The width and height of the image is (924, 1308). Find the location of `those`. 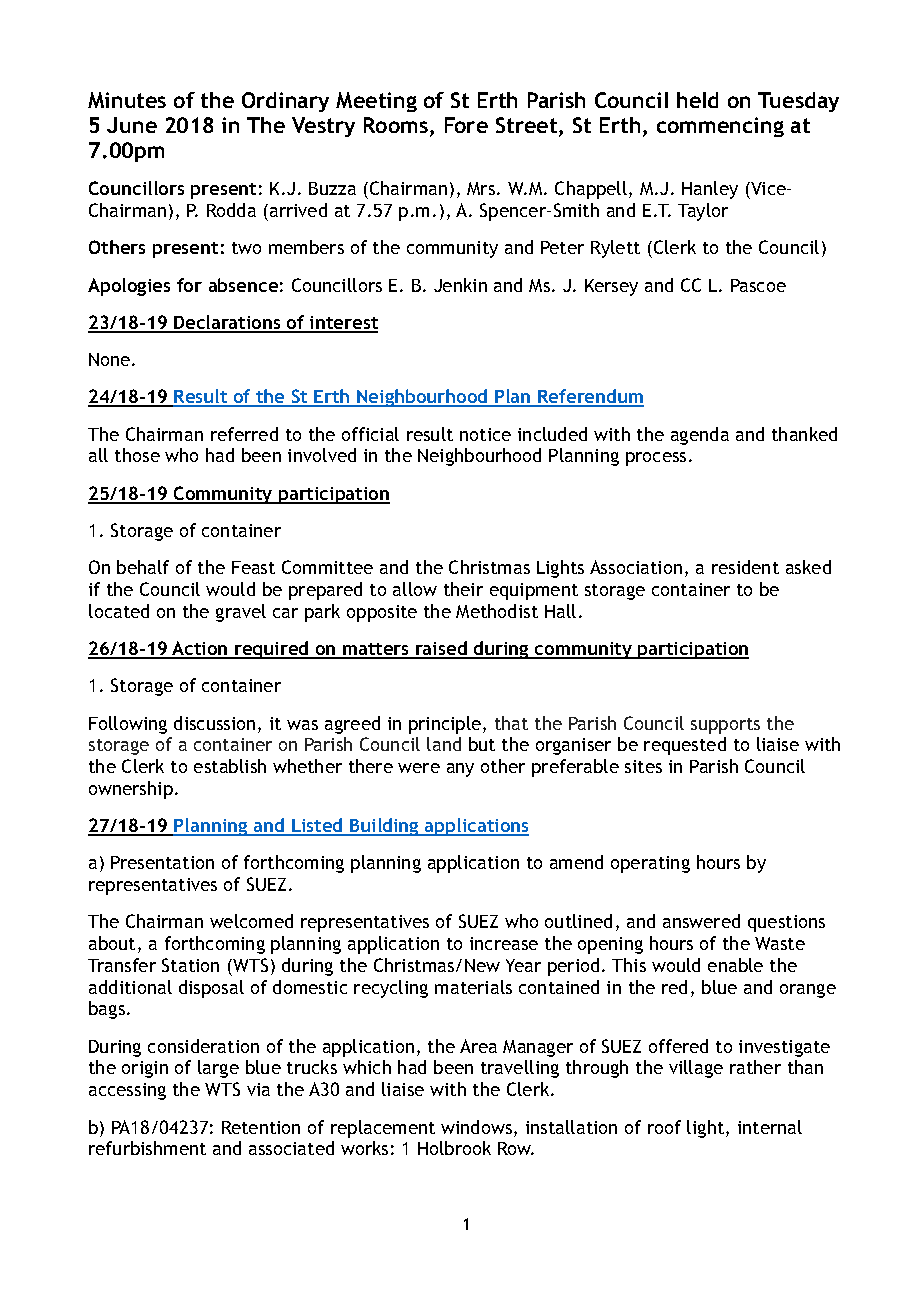

those is located at coordinates (137, 455).
